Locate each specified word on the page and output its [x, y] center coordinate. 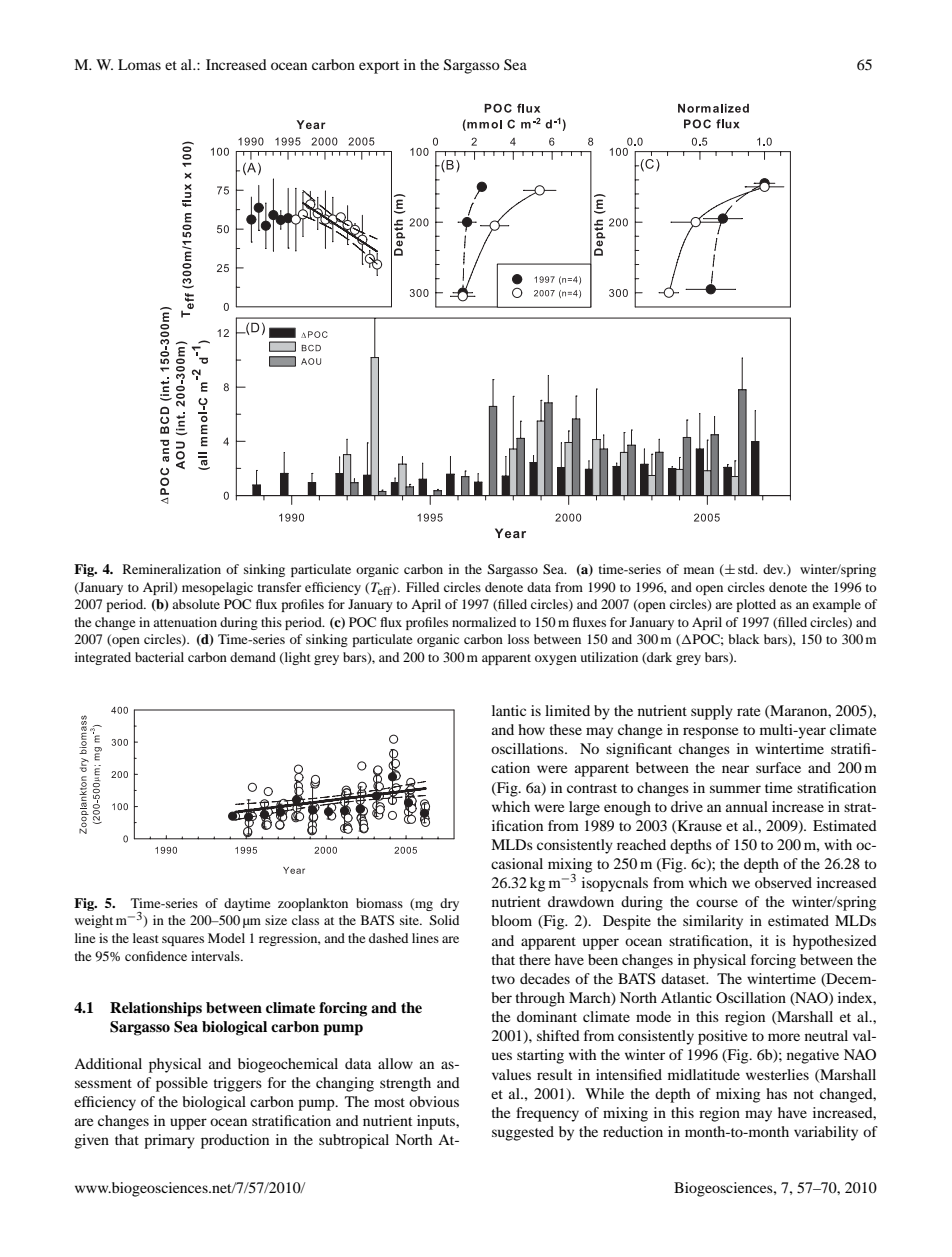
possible [182, 1084]
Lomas [139, 64]
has [776, 1093]
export [379, 67]
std [747, 569]
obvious [434, 1101]
